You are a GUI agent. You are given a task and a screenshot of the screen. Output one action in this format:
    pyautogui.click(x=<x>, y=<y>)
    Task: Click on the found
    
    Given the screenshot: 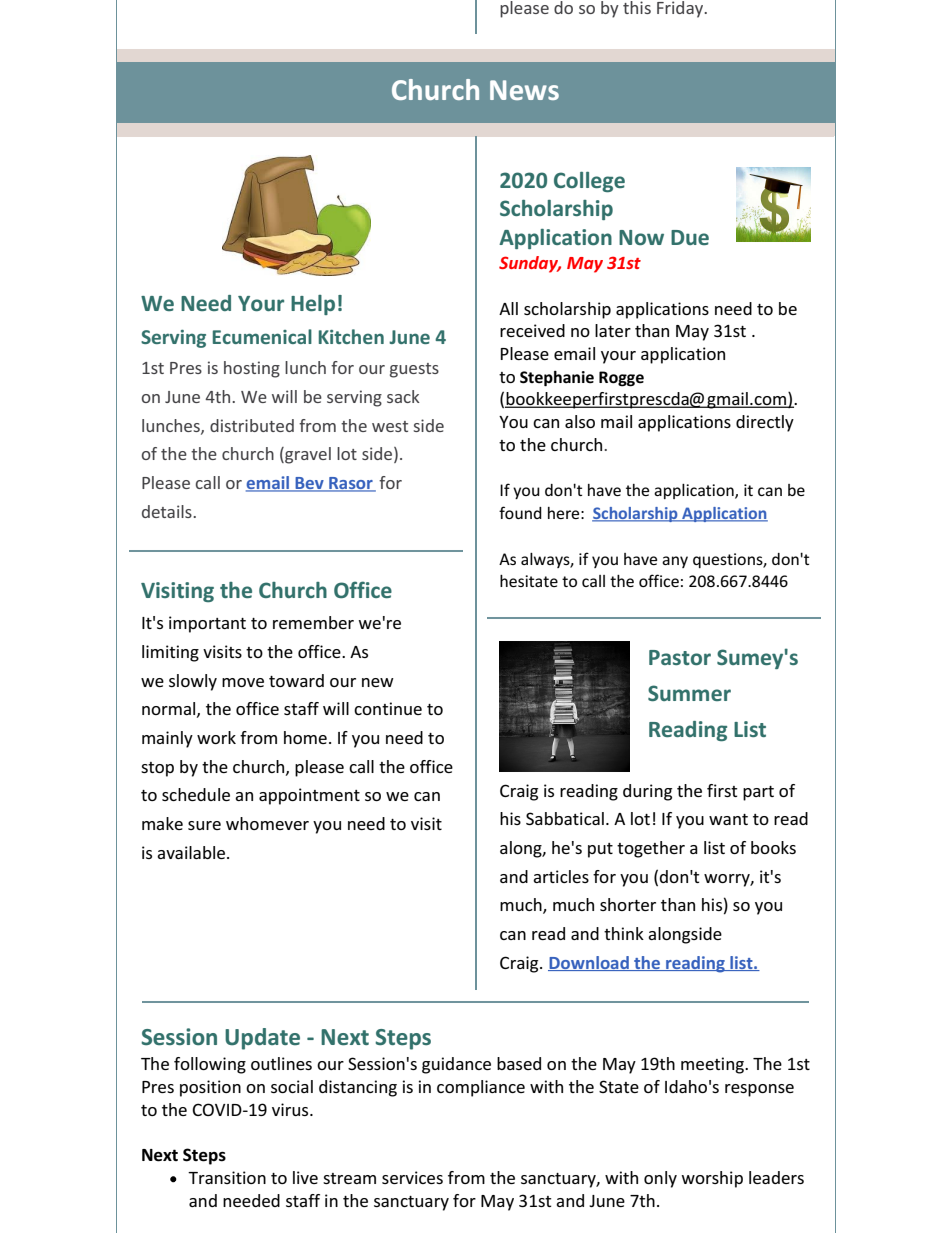 What is the action you would take?
    pyautogui.click(x=520, y=512)
